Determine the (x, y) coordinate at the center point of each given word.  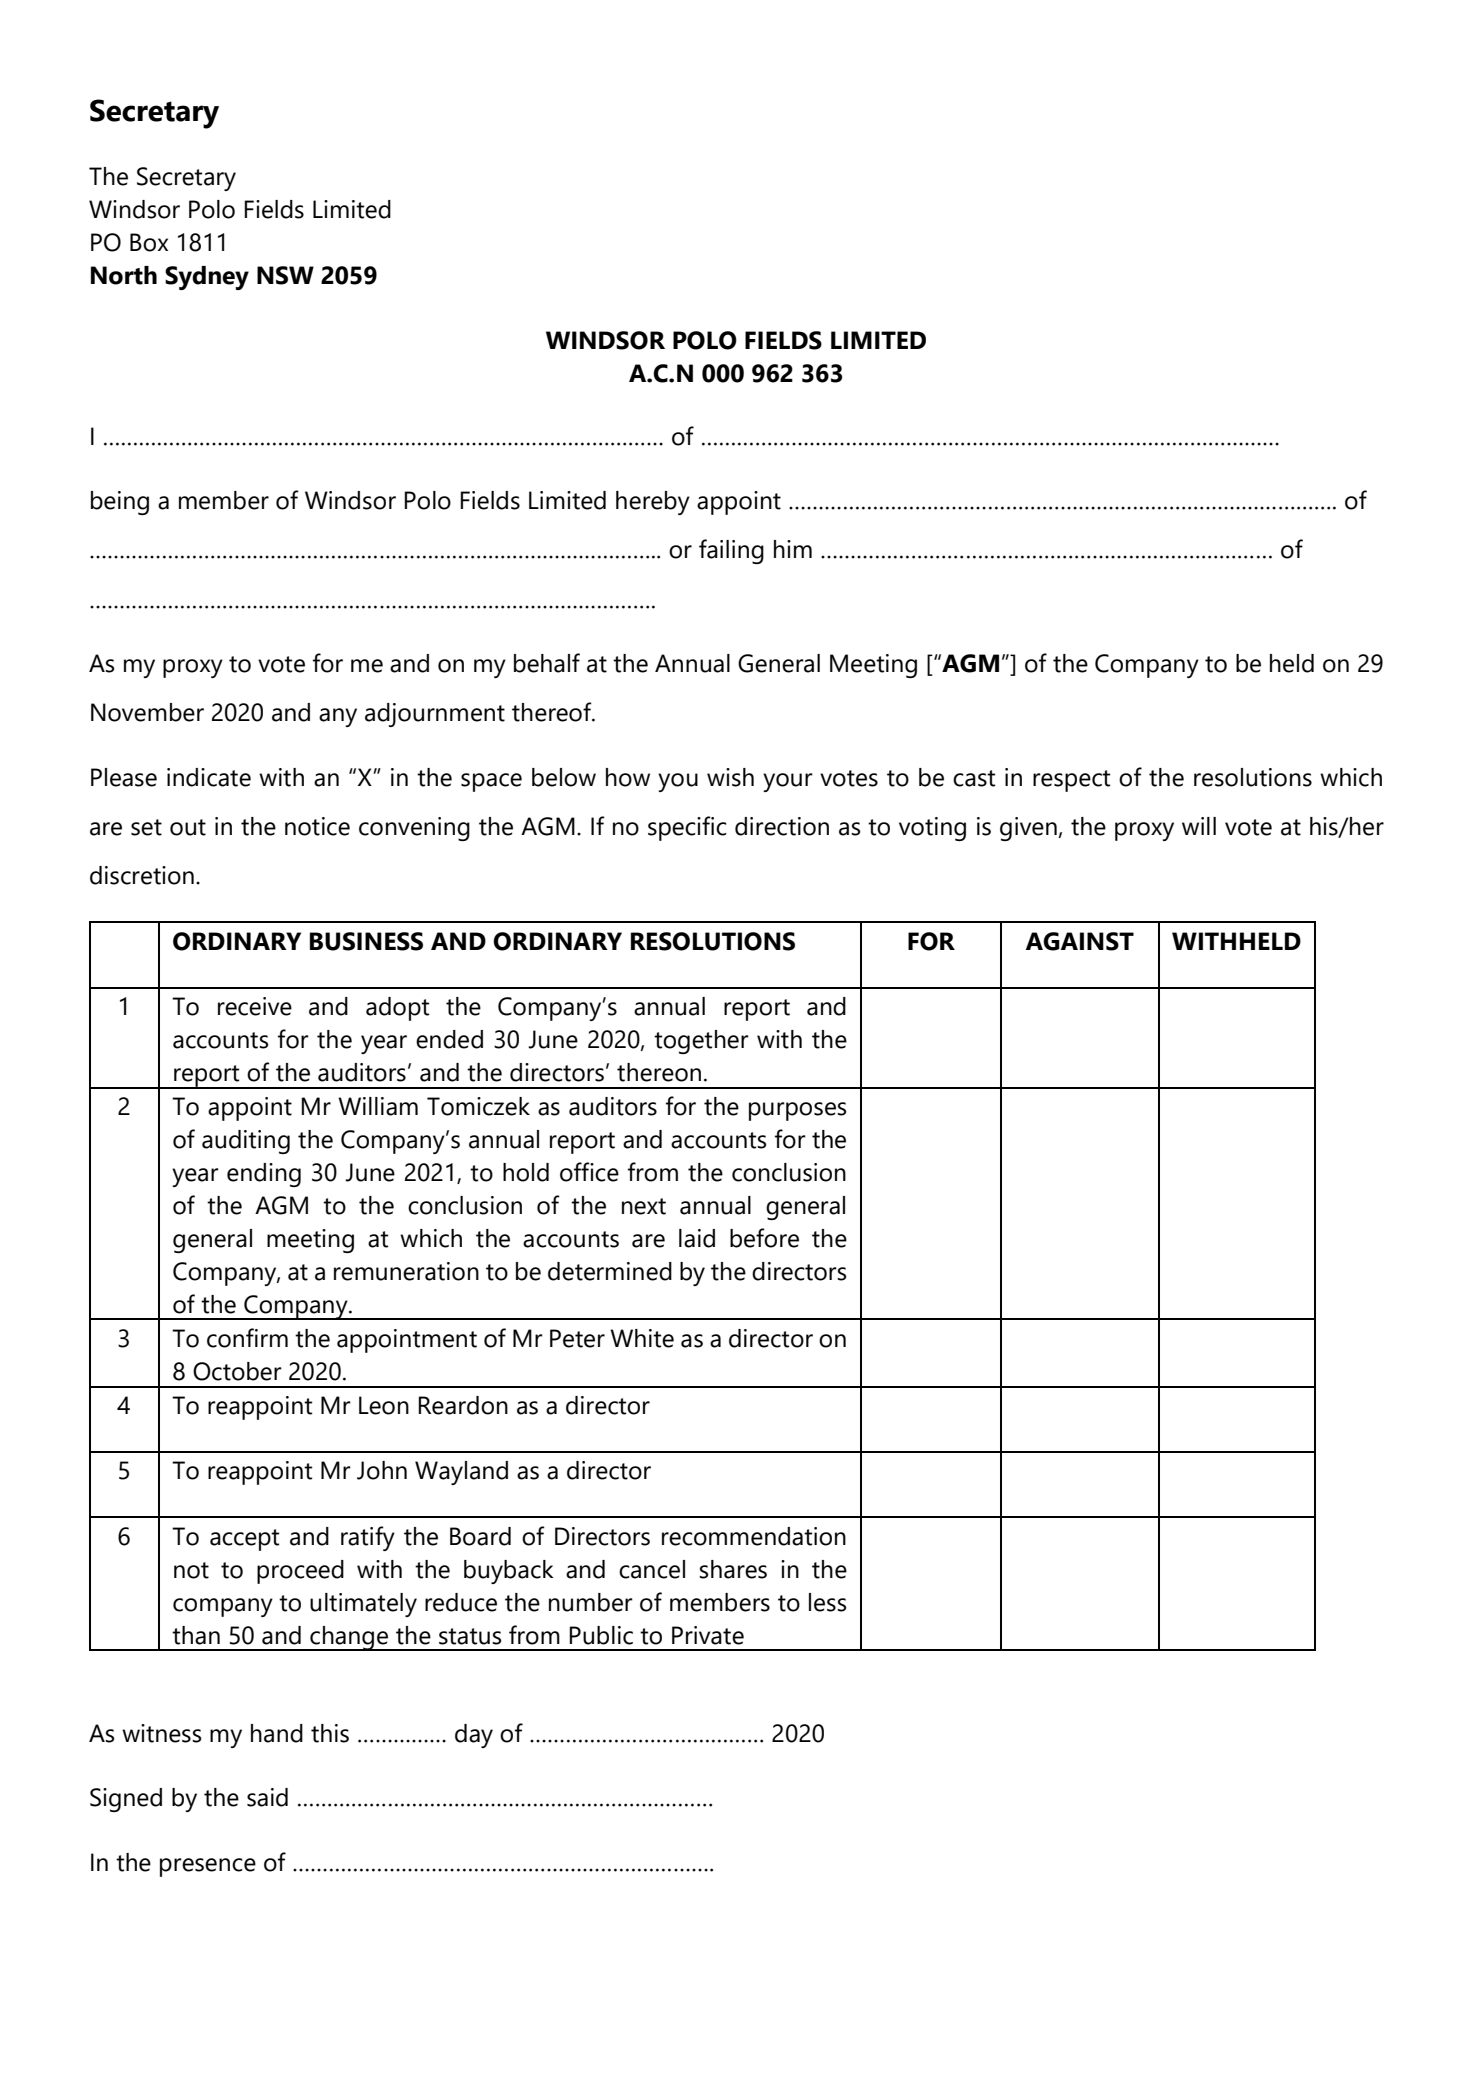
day (474, 1736)
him (793, 549)
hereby (653, 503)
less (827, 1602)
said (267, 1797)
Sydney (207, 278)
